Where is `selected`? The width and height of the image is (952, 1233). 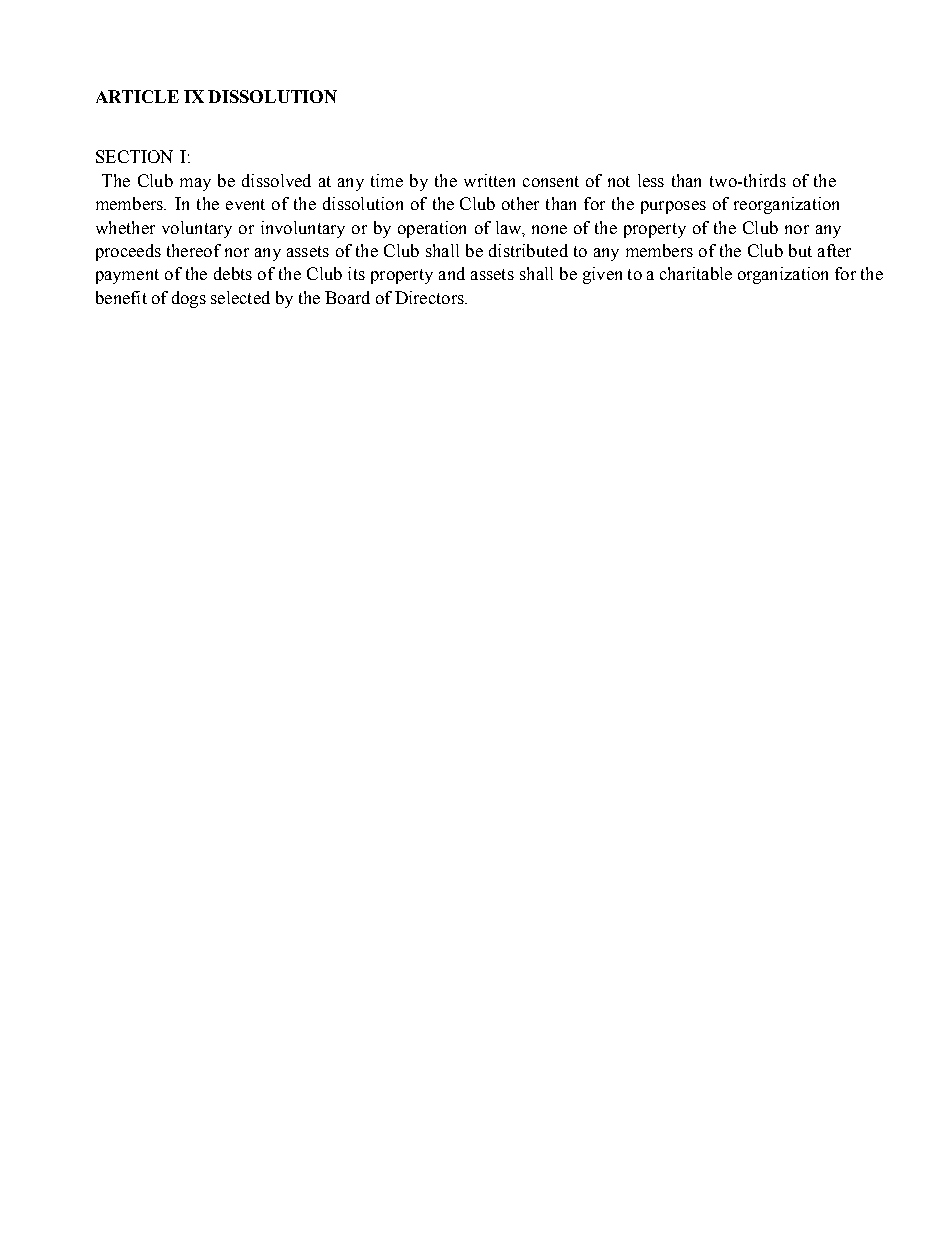 selected is located at coordinates (240, 297).
